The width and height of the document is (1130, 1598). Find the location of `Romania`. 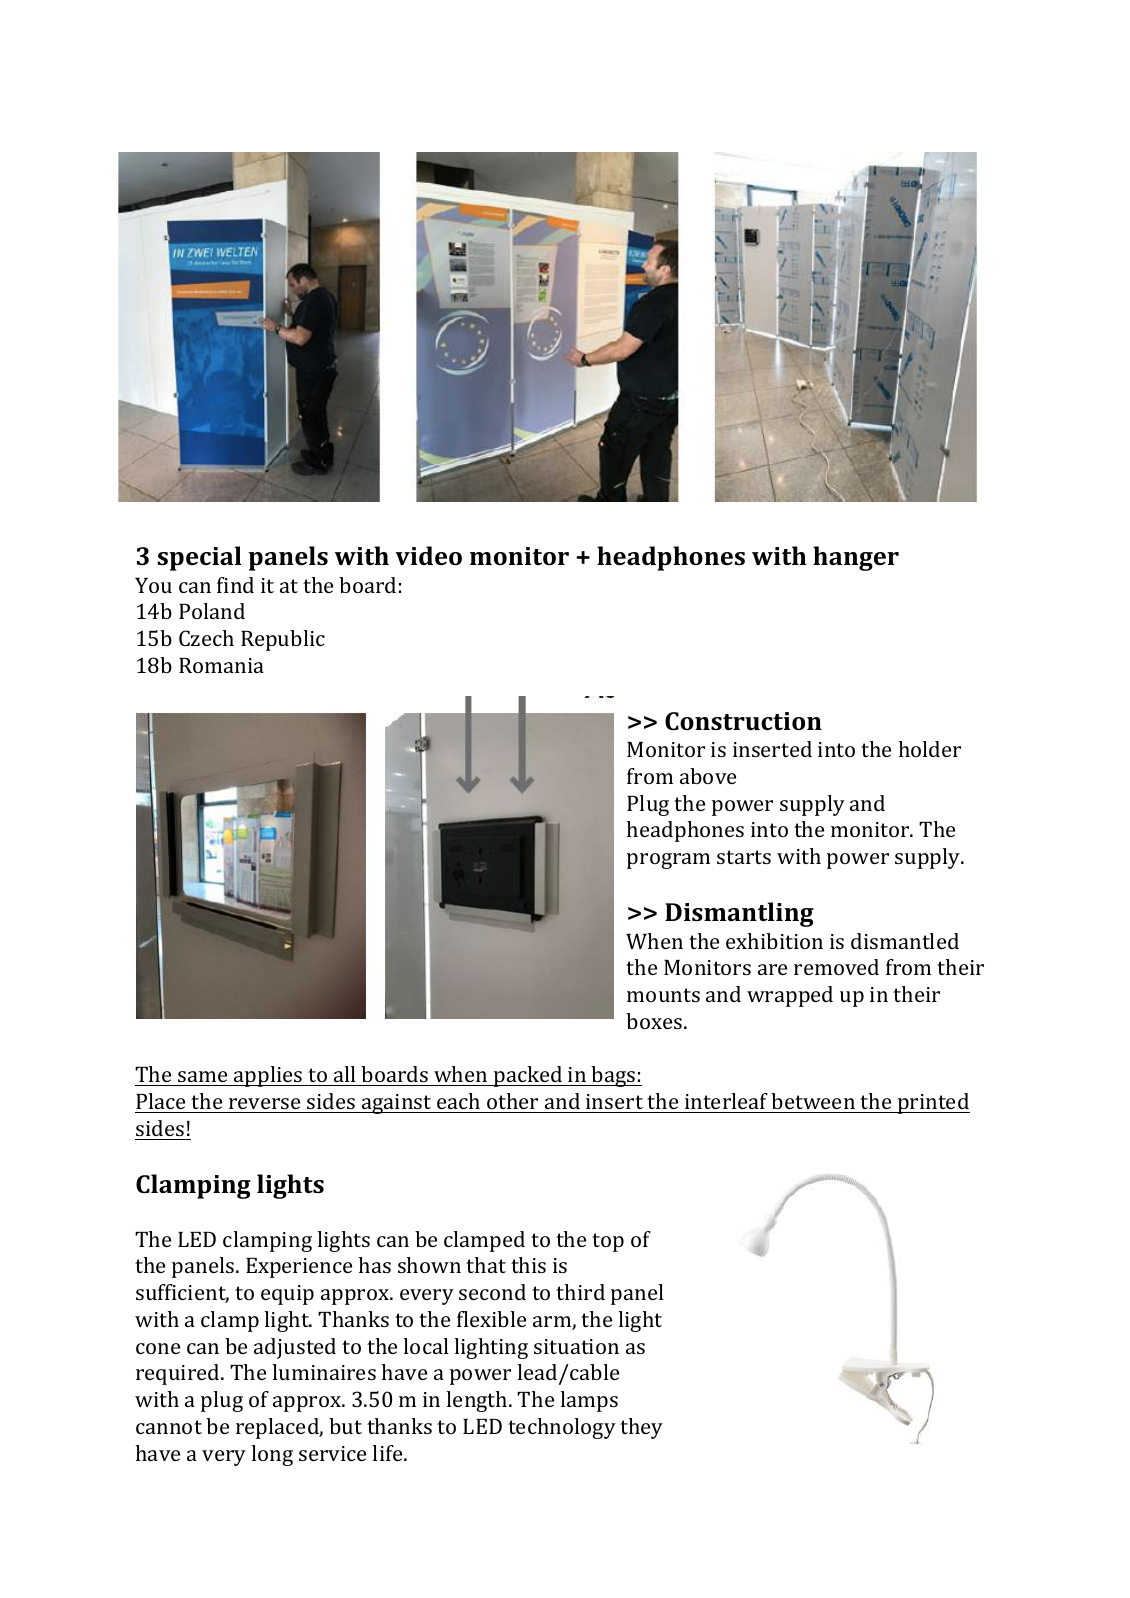

Romania is located at coordinates (221, 665).
